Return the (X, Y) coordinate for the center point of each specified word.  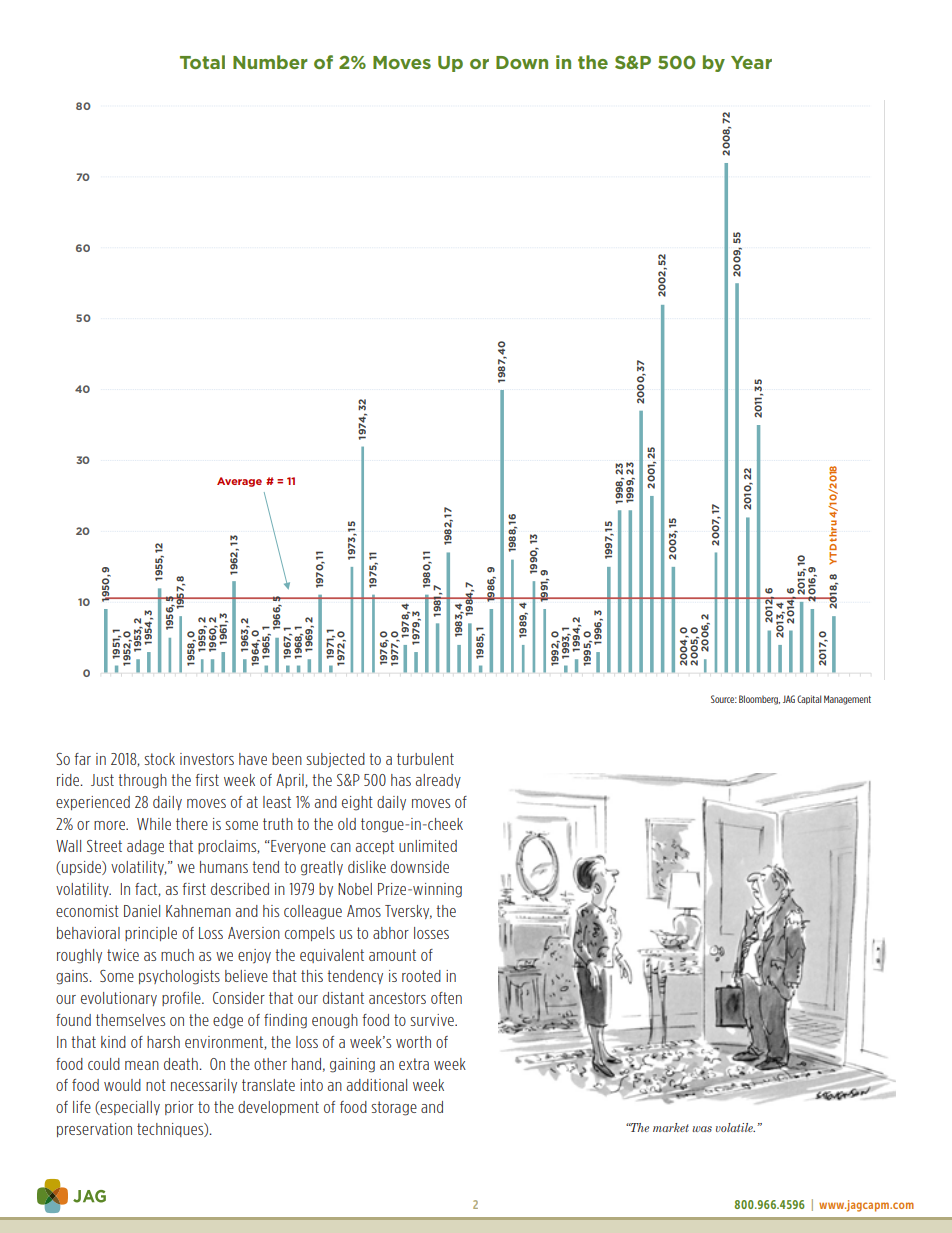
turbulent (425, 759)
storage (394, 1108)
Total (202, 62)
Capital (809, 700)
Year (751, 62)
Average (239, 482)
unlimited (428, 846)
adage (145, 847)
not (156, 1085)
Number (270, 62)
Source (724, 699)
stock (160, 759)
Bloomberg (759, 700)
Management (847, 700)
